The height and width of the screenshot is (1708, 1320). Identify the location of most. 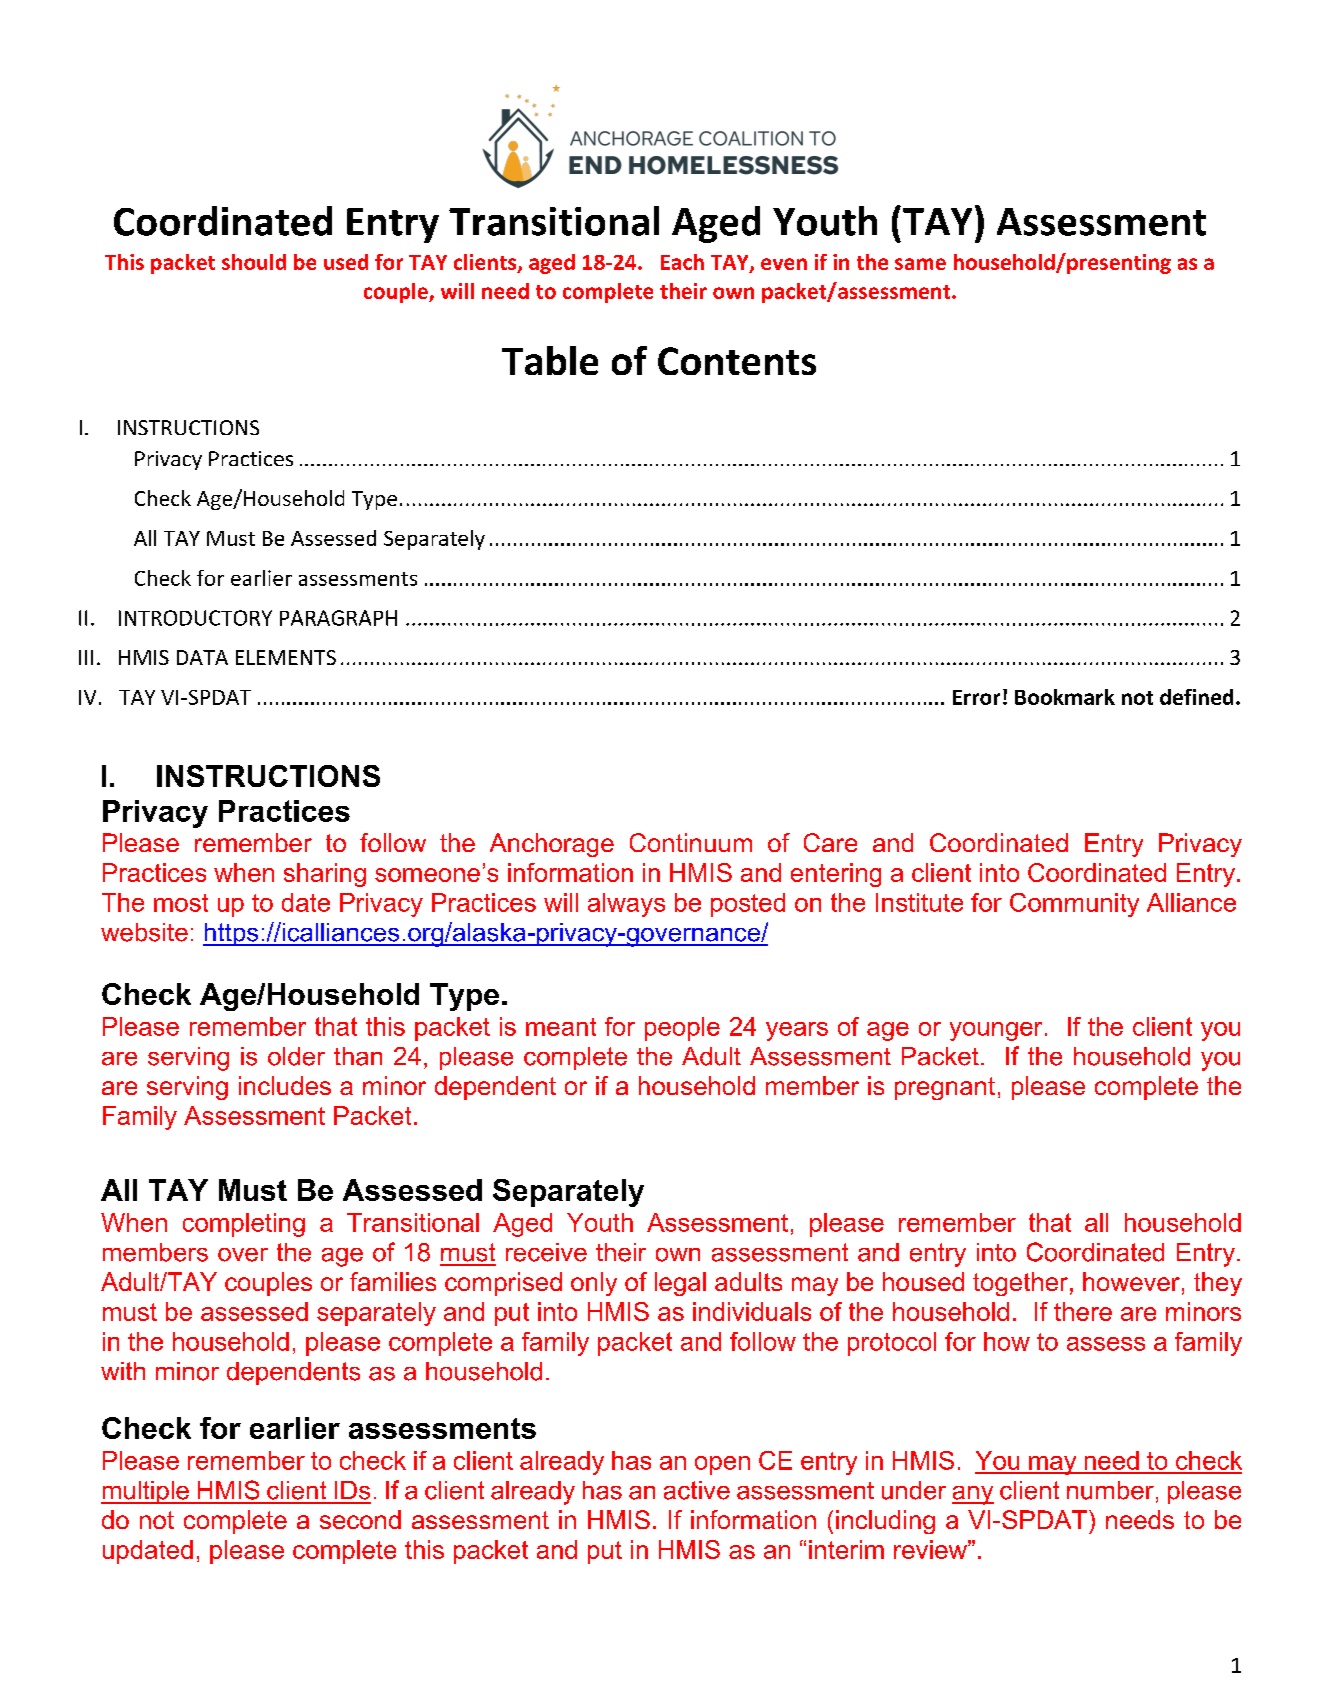
(181, 903).
